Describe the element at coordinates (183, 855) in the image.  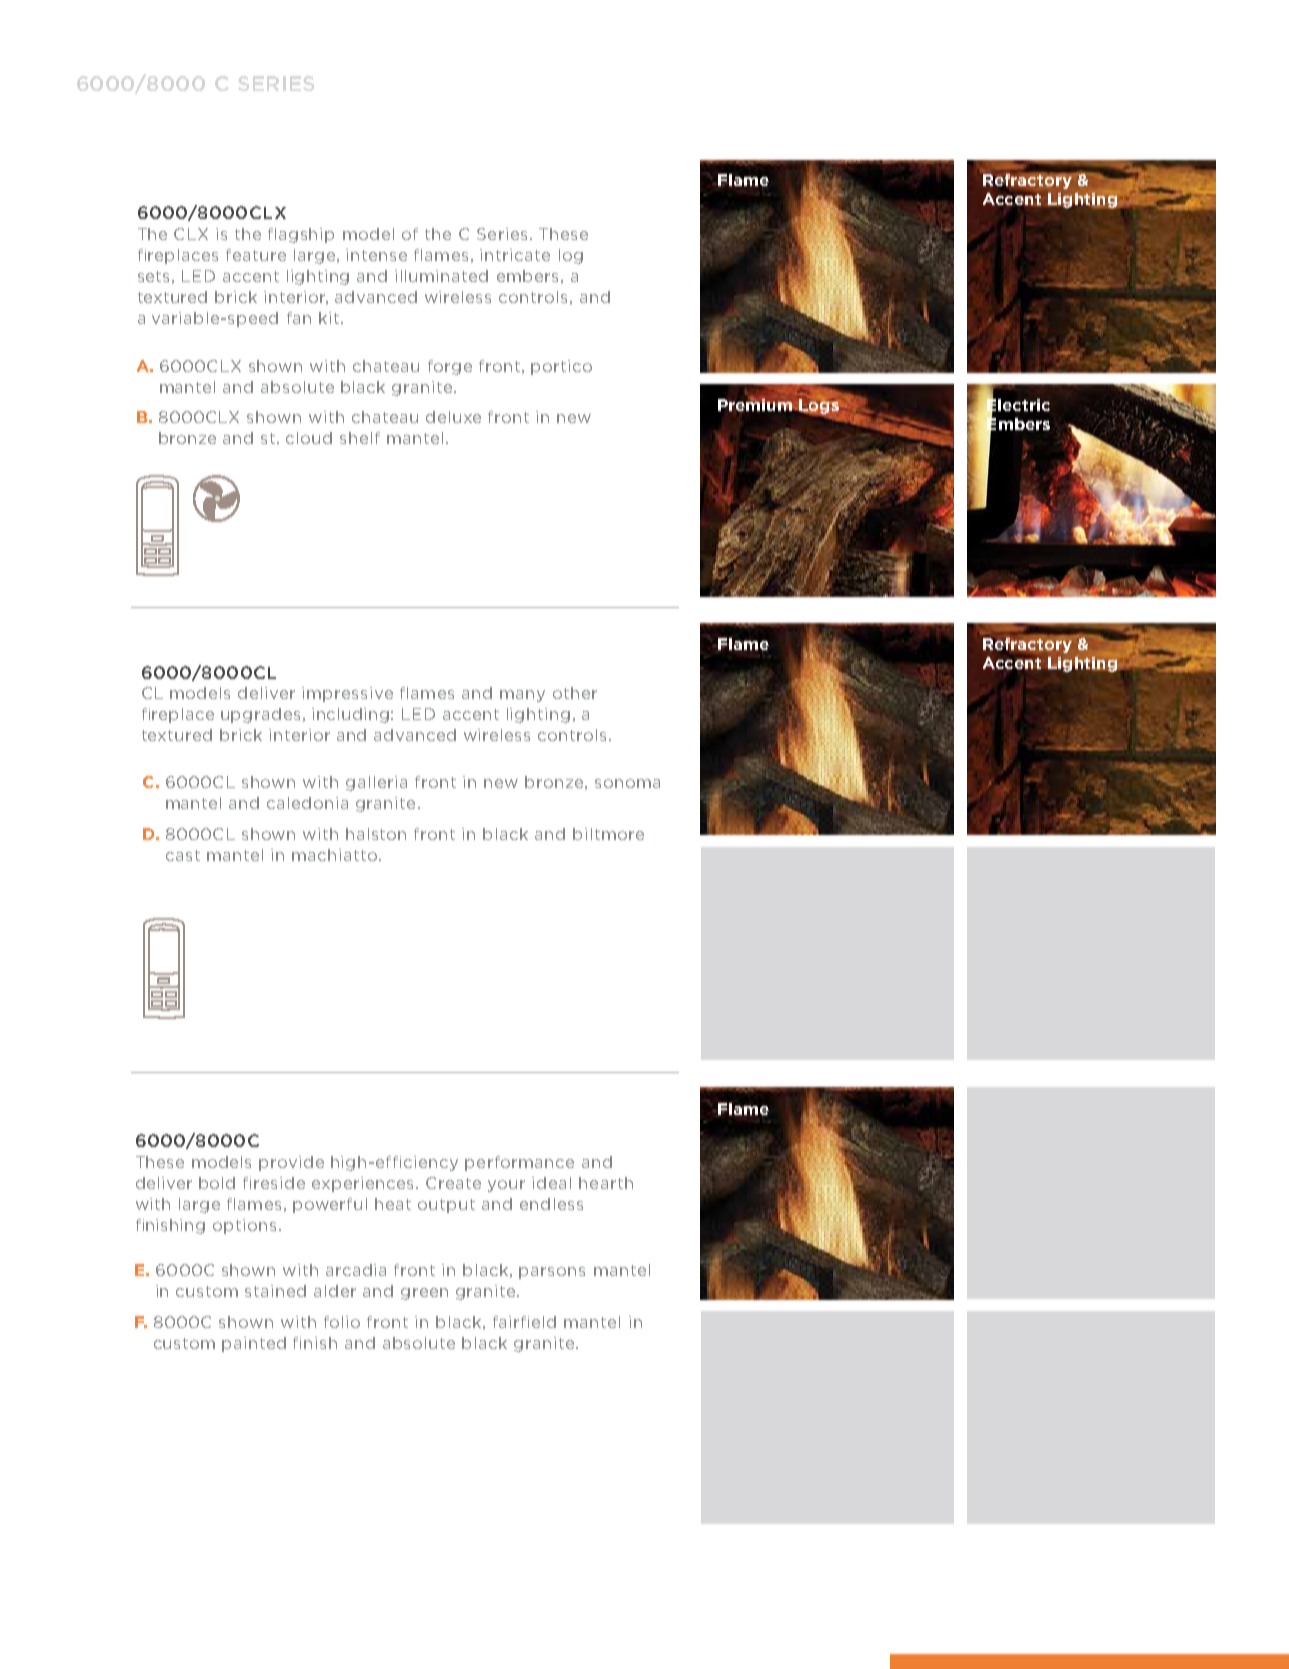
I see `cast` at that location.
